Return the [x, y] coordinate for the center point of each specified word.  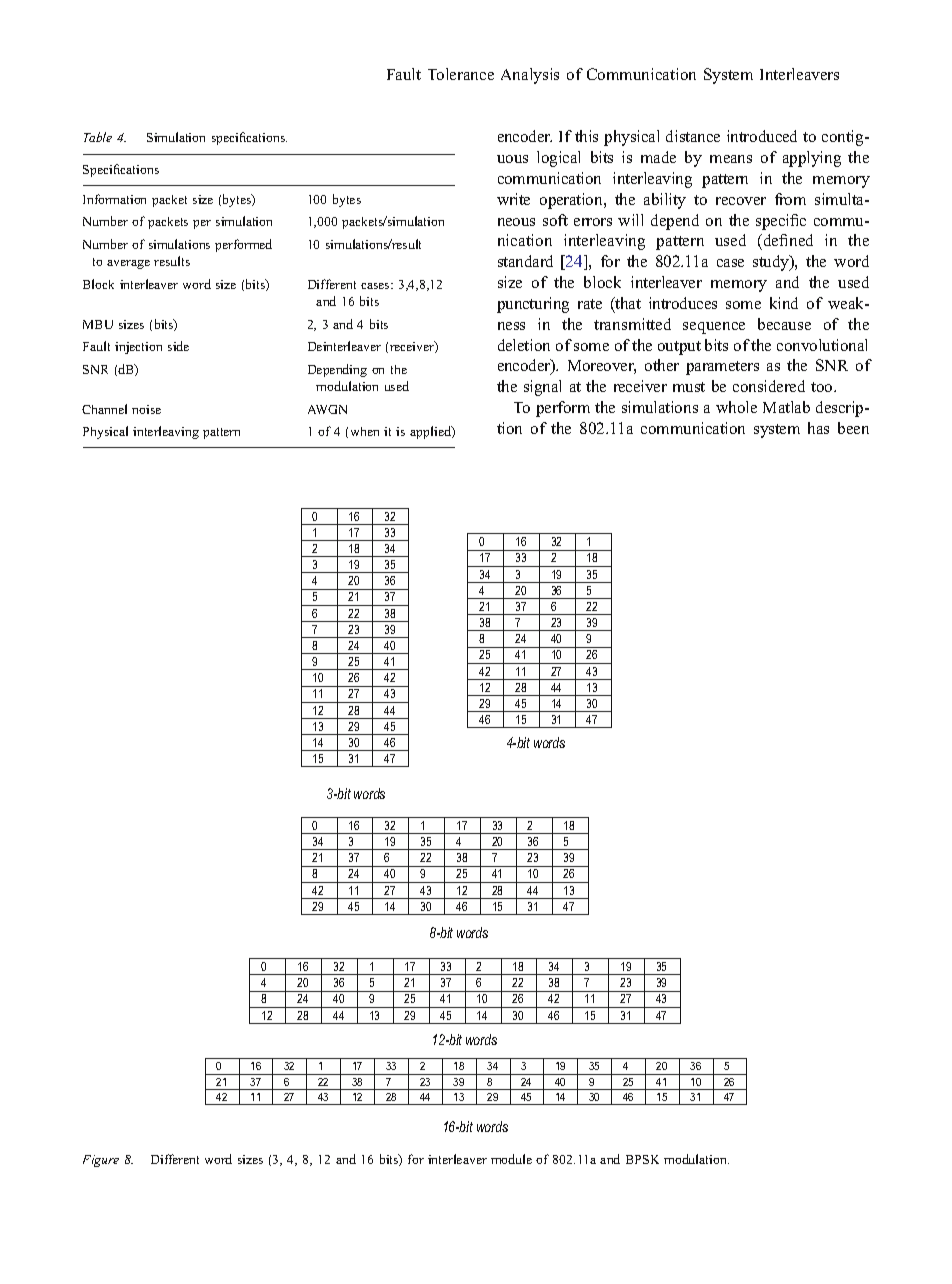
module [511, 1159]
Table [98, 137]
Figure [101, 1161]
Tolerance [461, 74]
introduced [762, 136]
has [818, 428]
